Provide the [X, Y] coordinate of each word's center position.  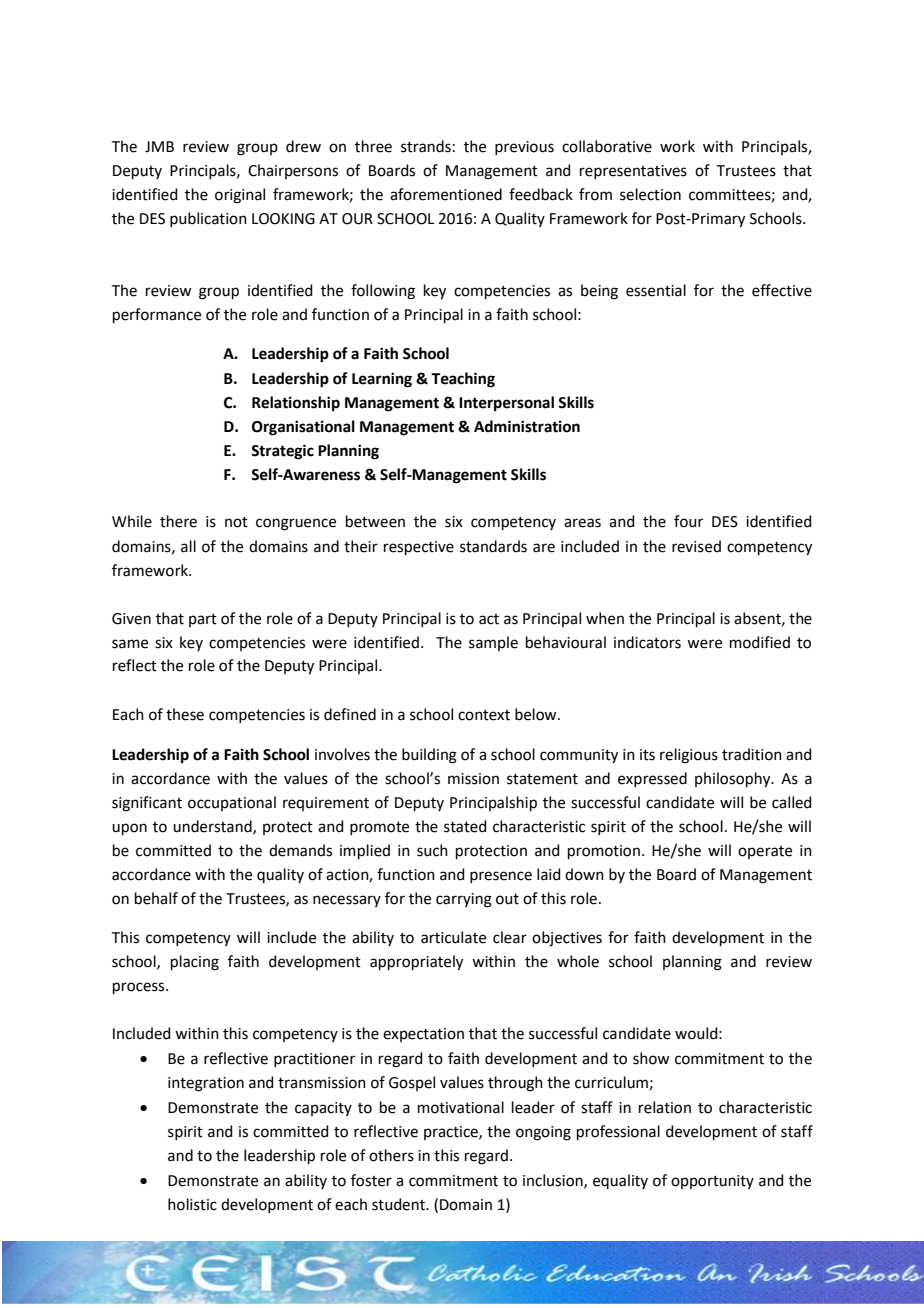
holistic [192, 1204]
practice [452, 1133]
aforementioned [446, 194]
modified [760, 642]
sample [493, 643]
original [240, 196]
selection [650, 194]
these [185, 714]
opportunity [712, 1182]
